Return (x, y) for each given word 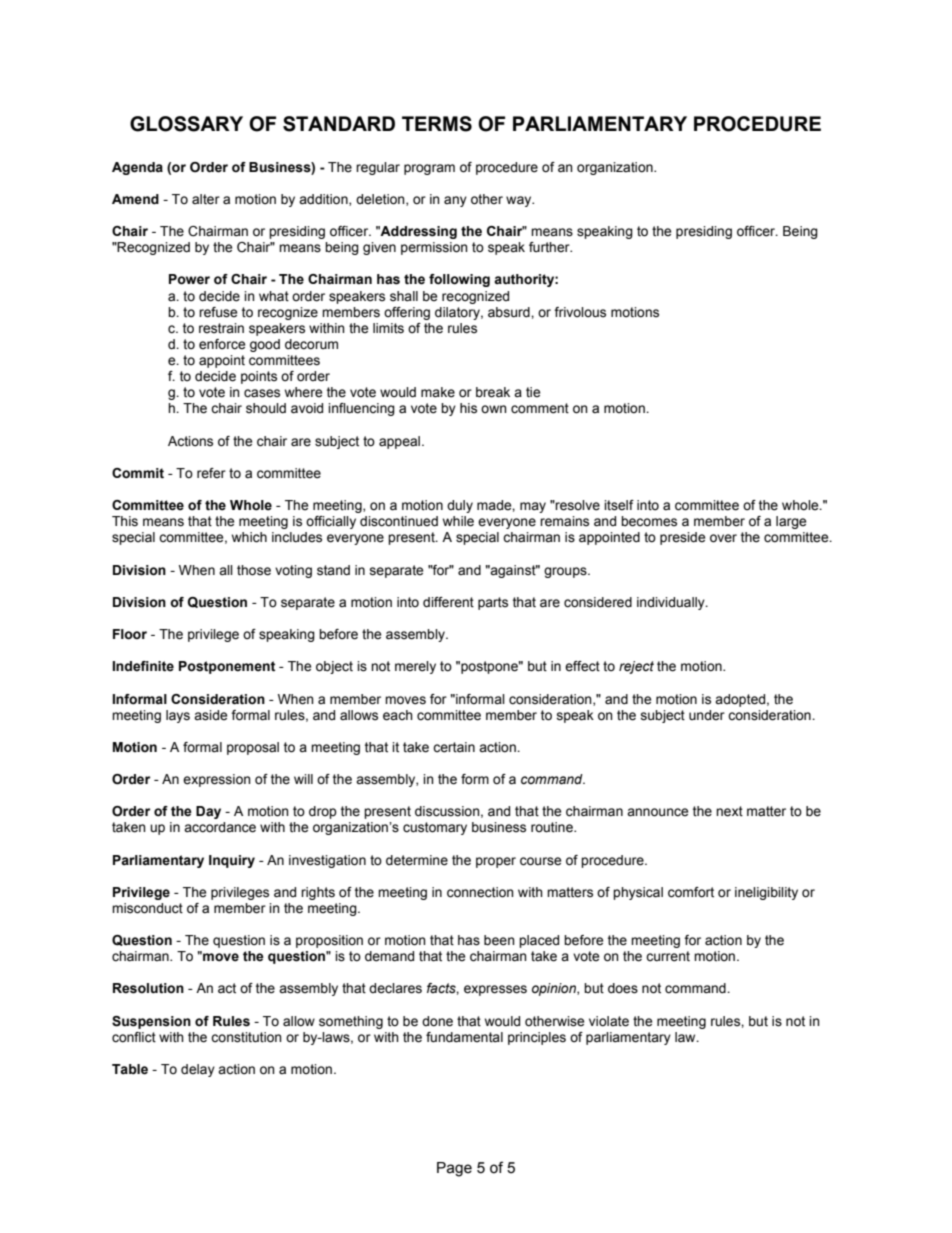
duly (460, 506)
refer (211, 473)
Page (454, 1169)
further (550, 247)
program (429, 169)
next (729, 811)
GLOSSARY (186, 124)
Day (208, 812)
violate (609, 1021)
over (723, 538)
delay (198, 1070)
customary (435, 828)
